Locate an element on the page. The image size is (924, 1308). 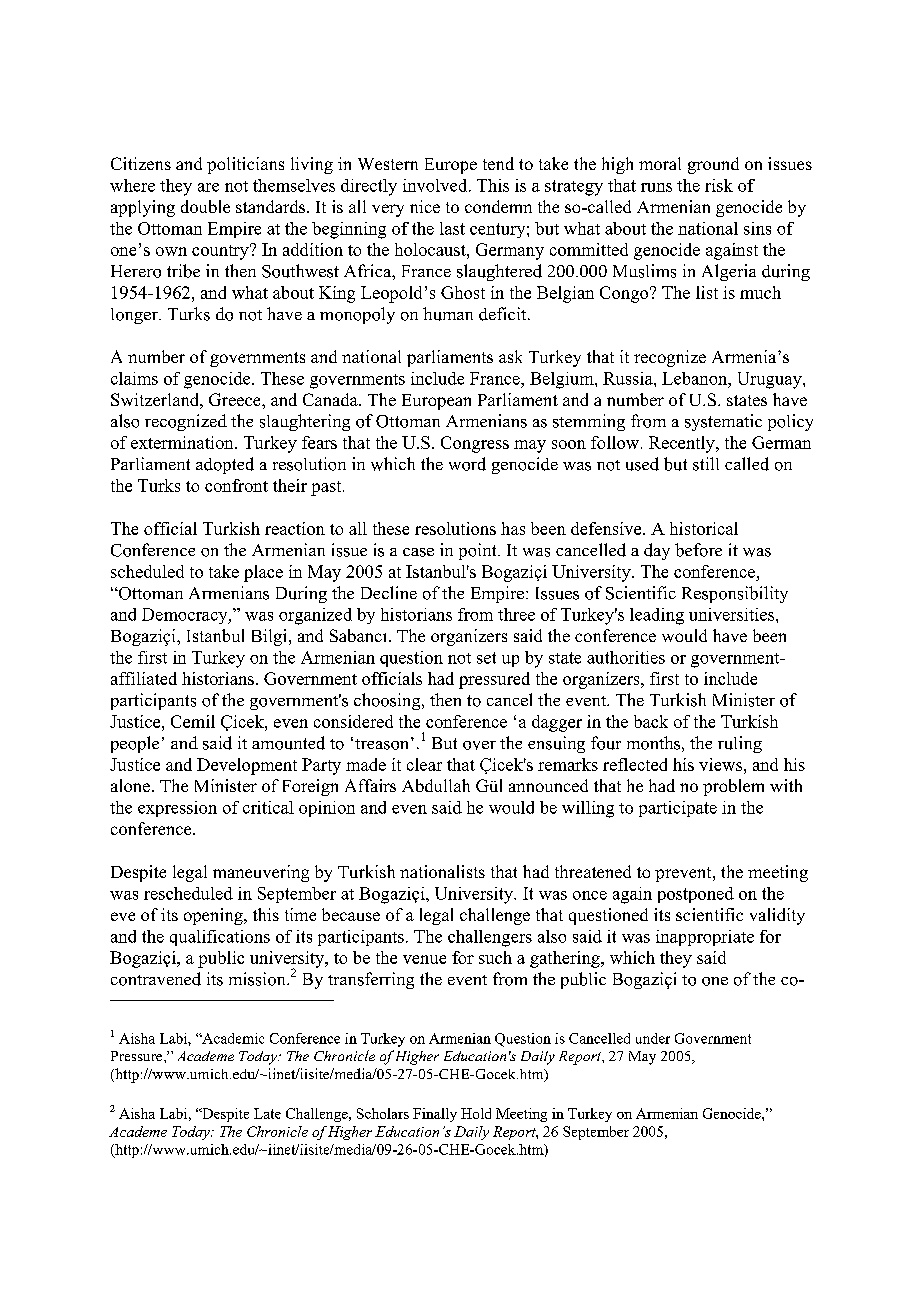
maneuvering is located at coordinates (261, 873).
